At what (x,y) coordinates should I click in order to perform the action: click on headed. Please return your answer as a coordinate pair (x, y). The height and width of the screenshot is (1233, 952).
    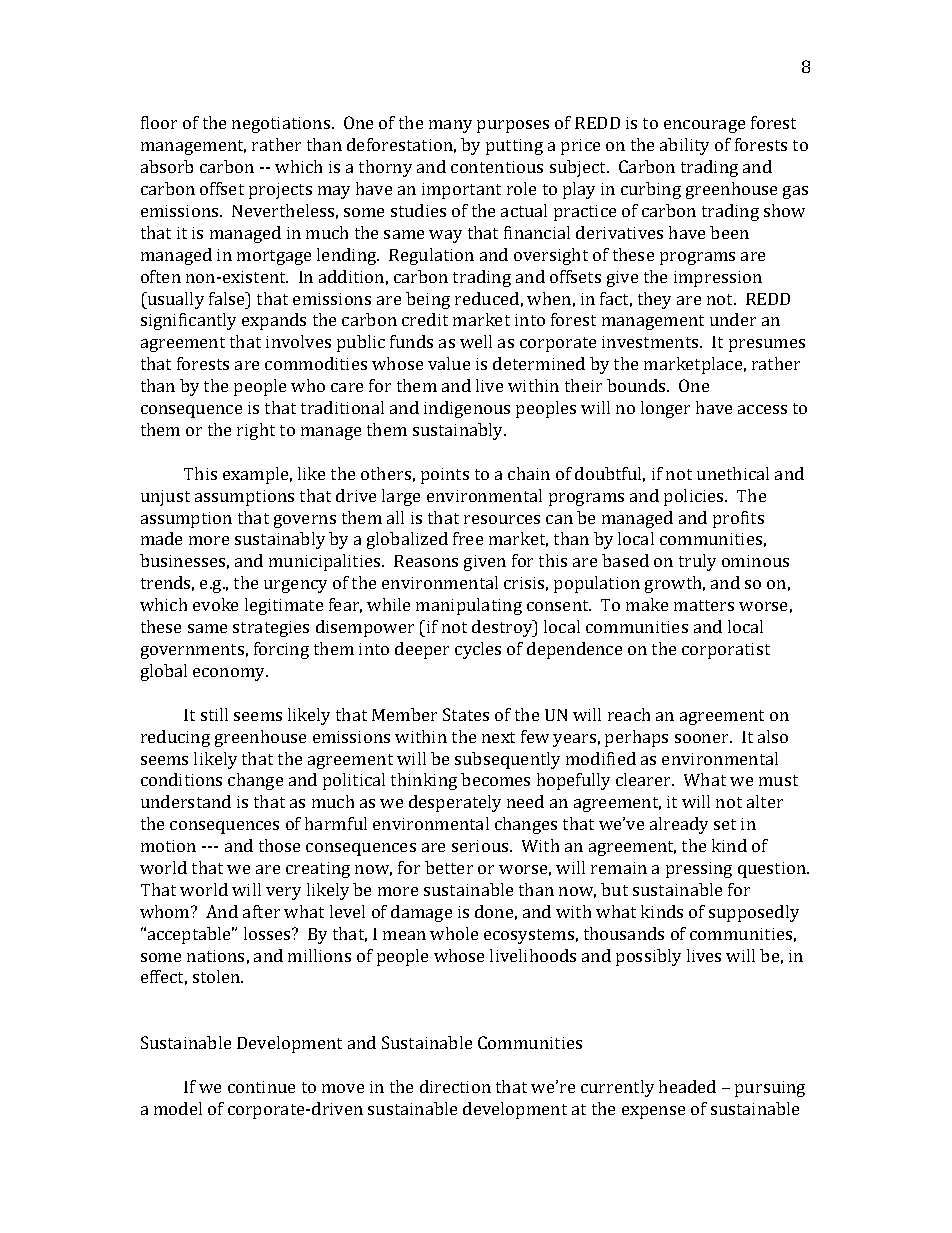
    Looking at the image, I should click on (687, 1086).
